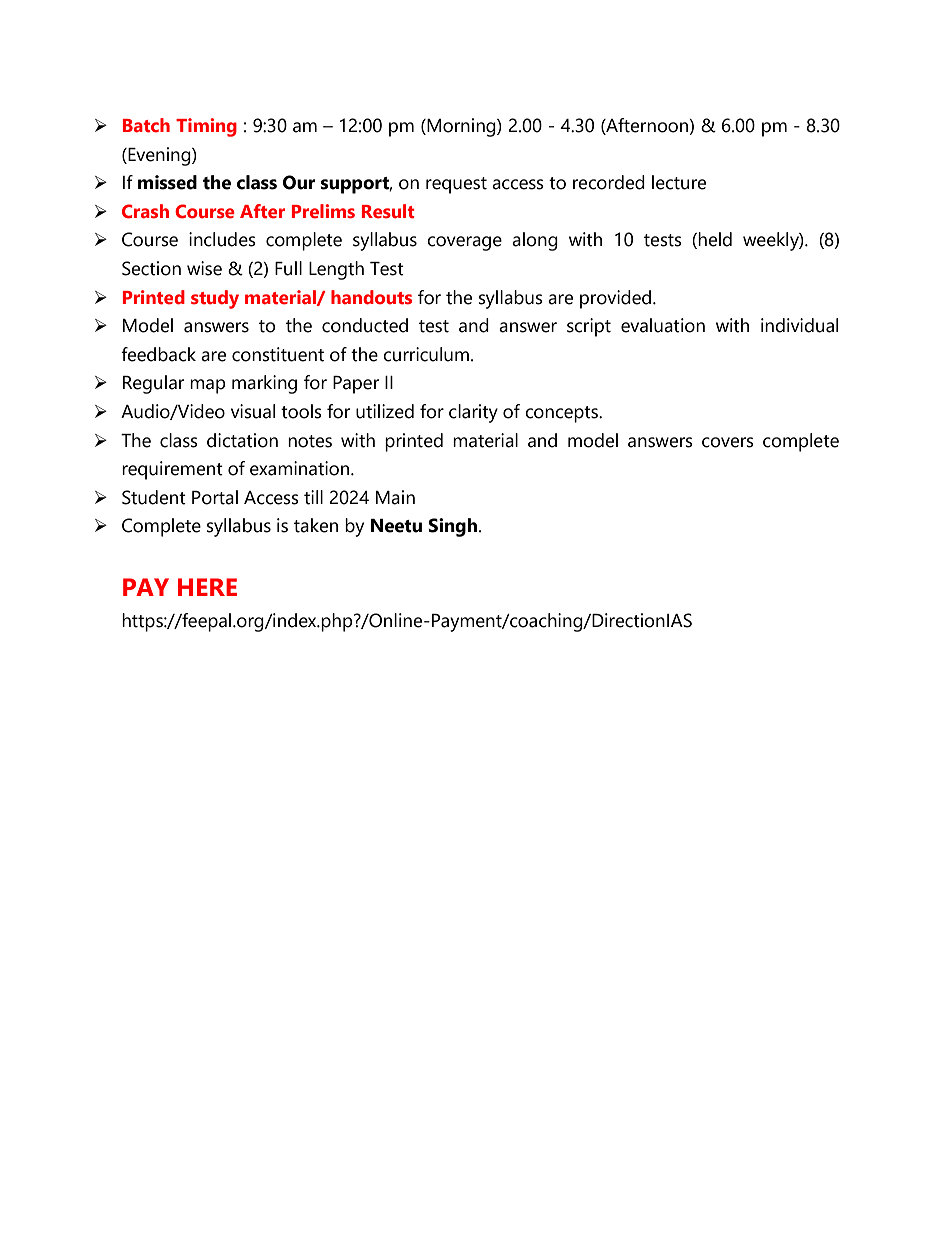 The image size is (952, 1233). Describe the element at coordinates (679, 182) in the screenshot. I see `lecture` at that location.
